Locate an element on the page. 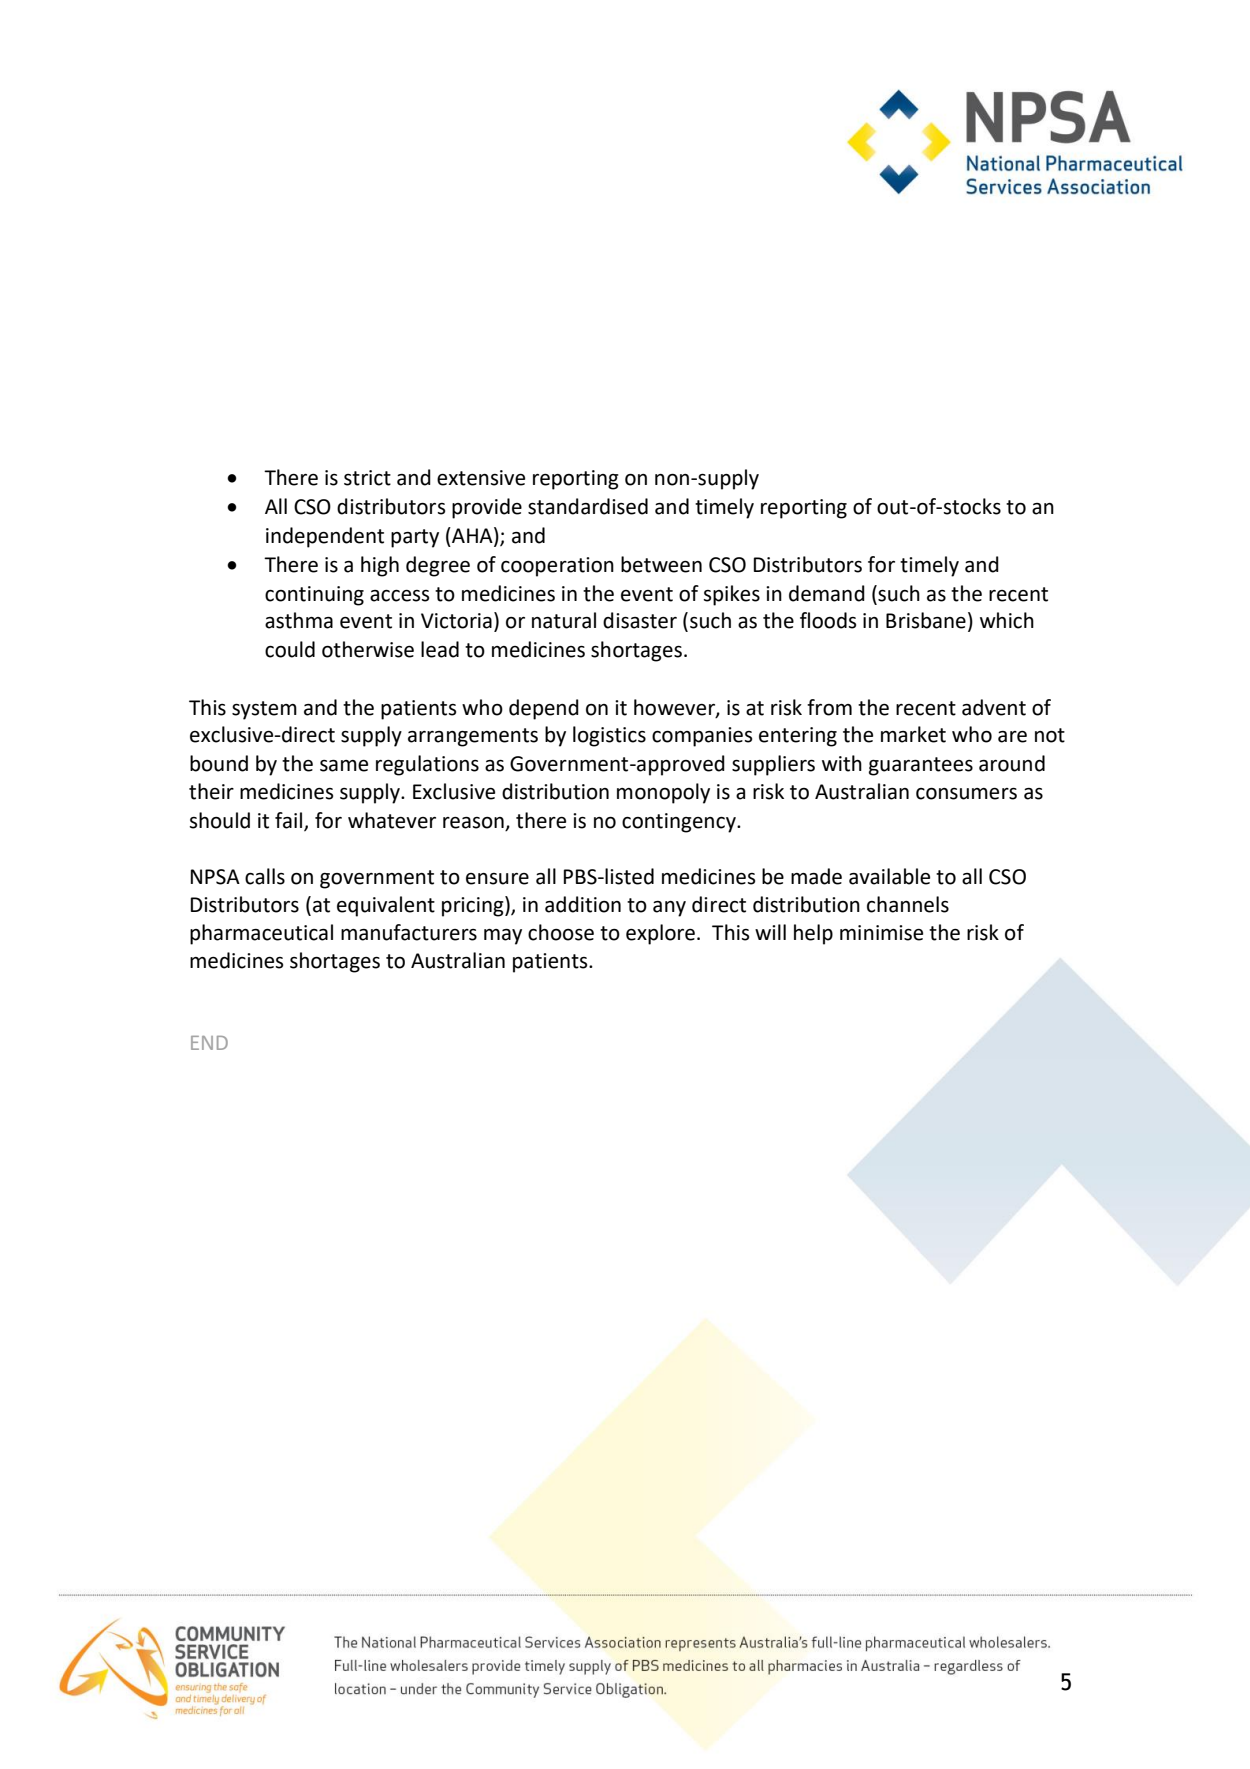  however is located at coordinates (675, 708).
